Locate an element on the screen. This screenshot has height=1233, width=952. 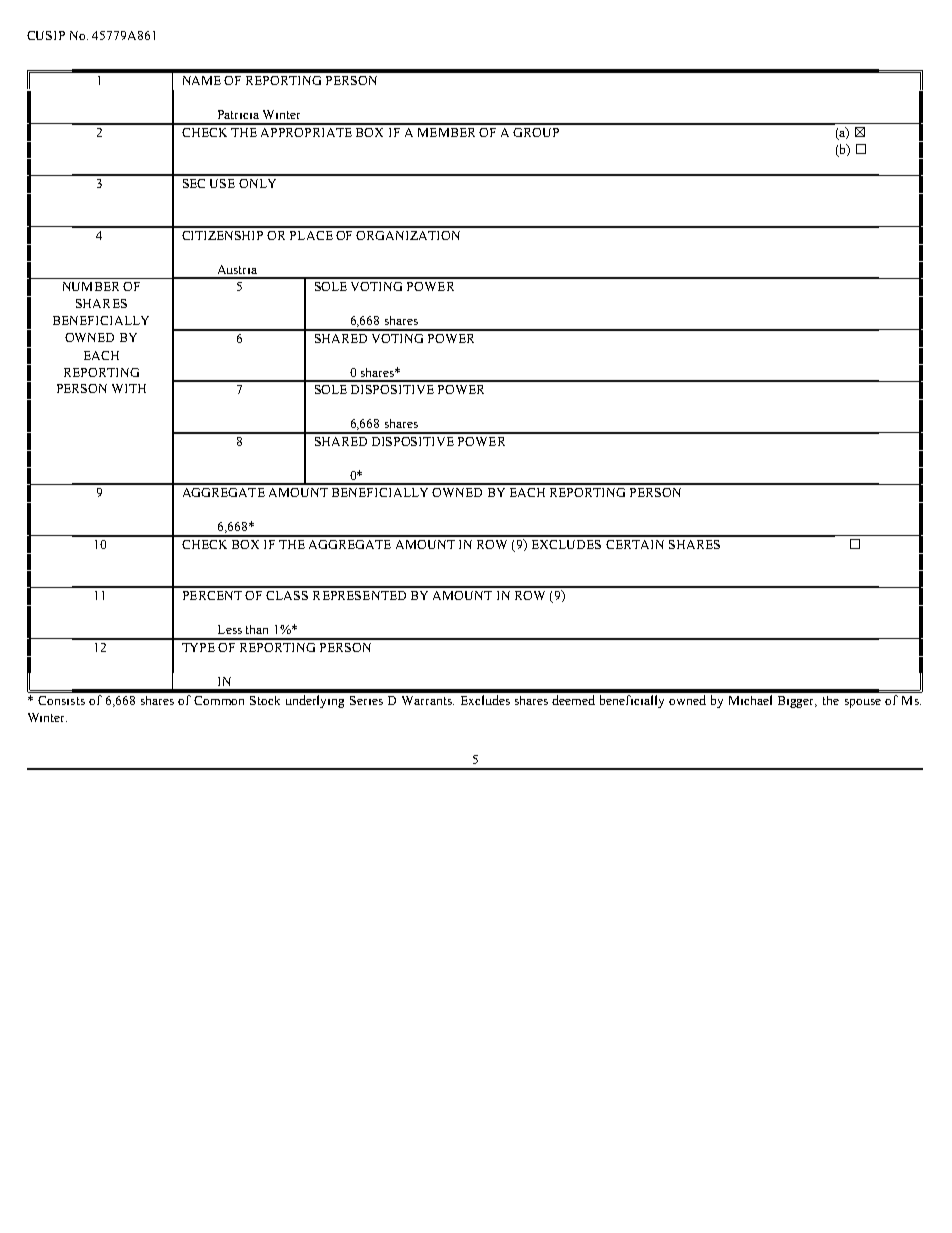
REPRESENTED is located at coordinates (359, 595).
